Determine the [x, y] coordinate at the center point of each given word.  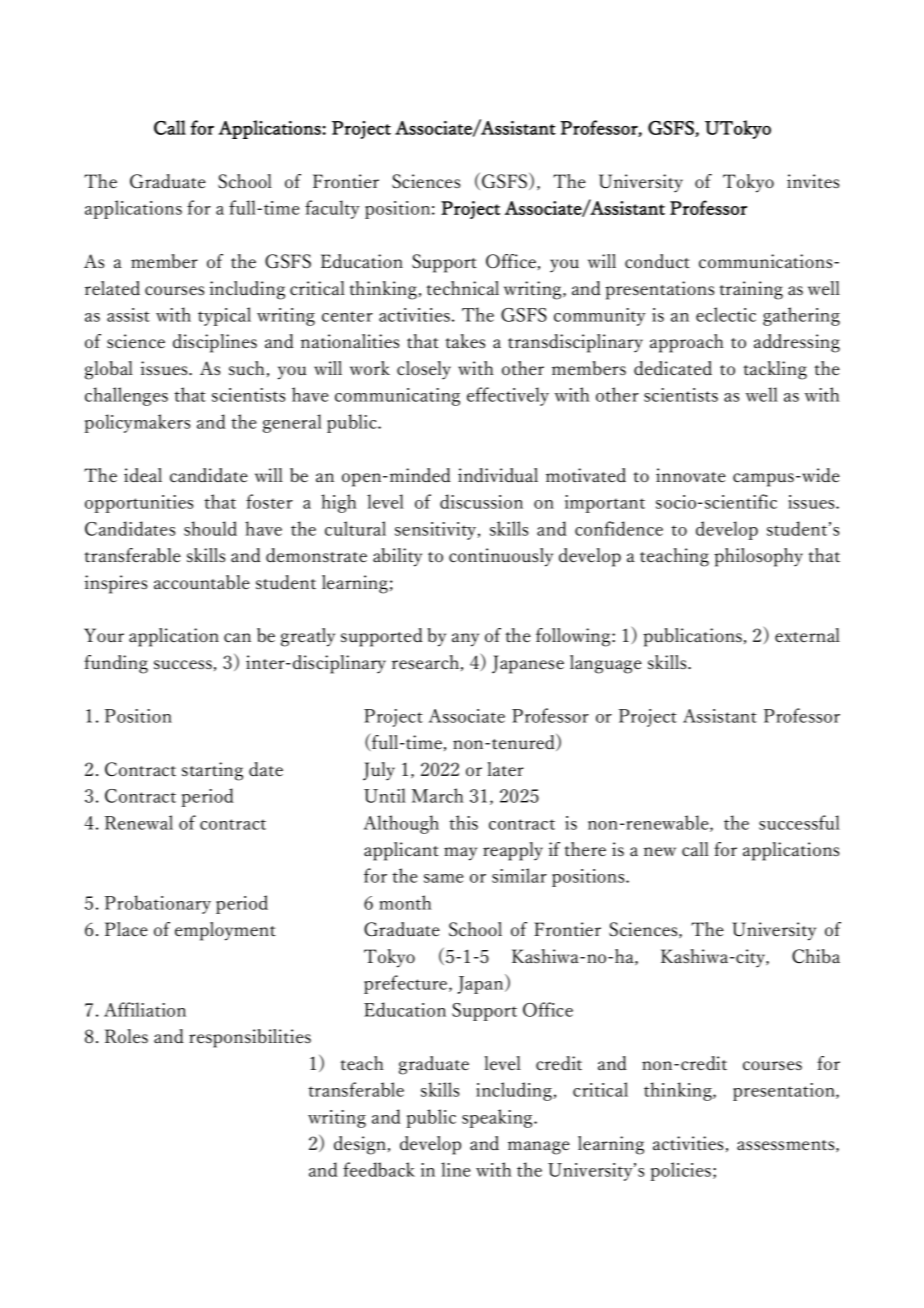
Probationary [158, 904]
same [443, 878]
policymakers [137, 423]
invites [813, 181]
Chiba [816, 956]
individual [498, 475]
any [465, 640]
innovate [691, 475]
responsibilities [250, 1038]
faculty [332, 209]
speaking [498, 1118]
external [807, 635]
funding [116, 664]
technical [462, 288]
